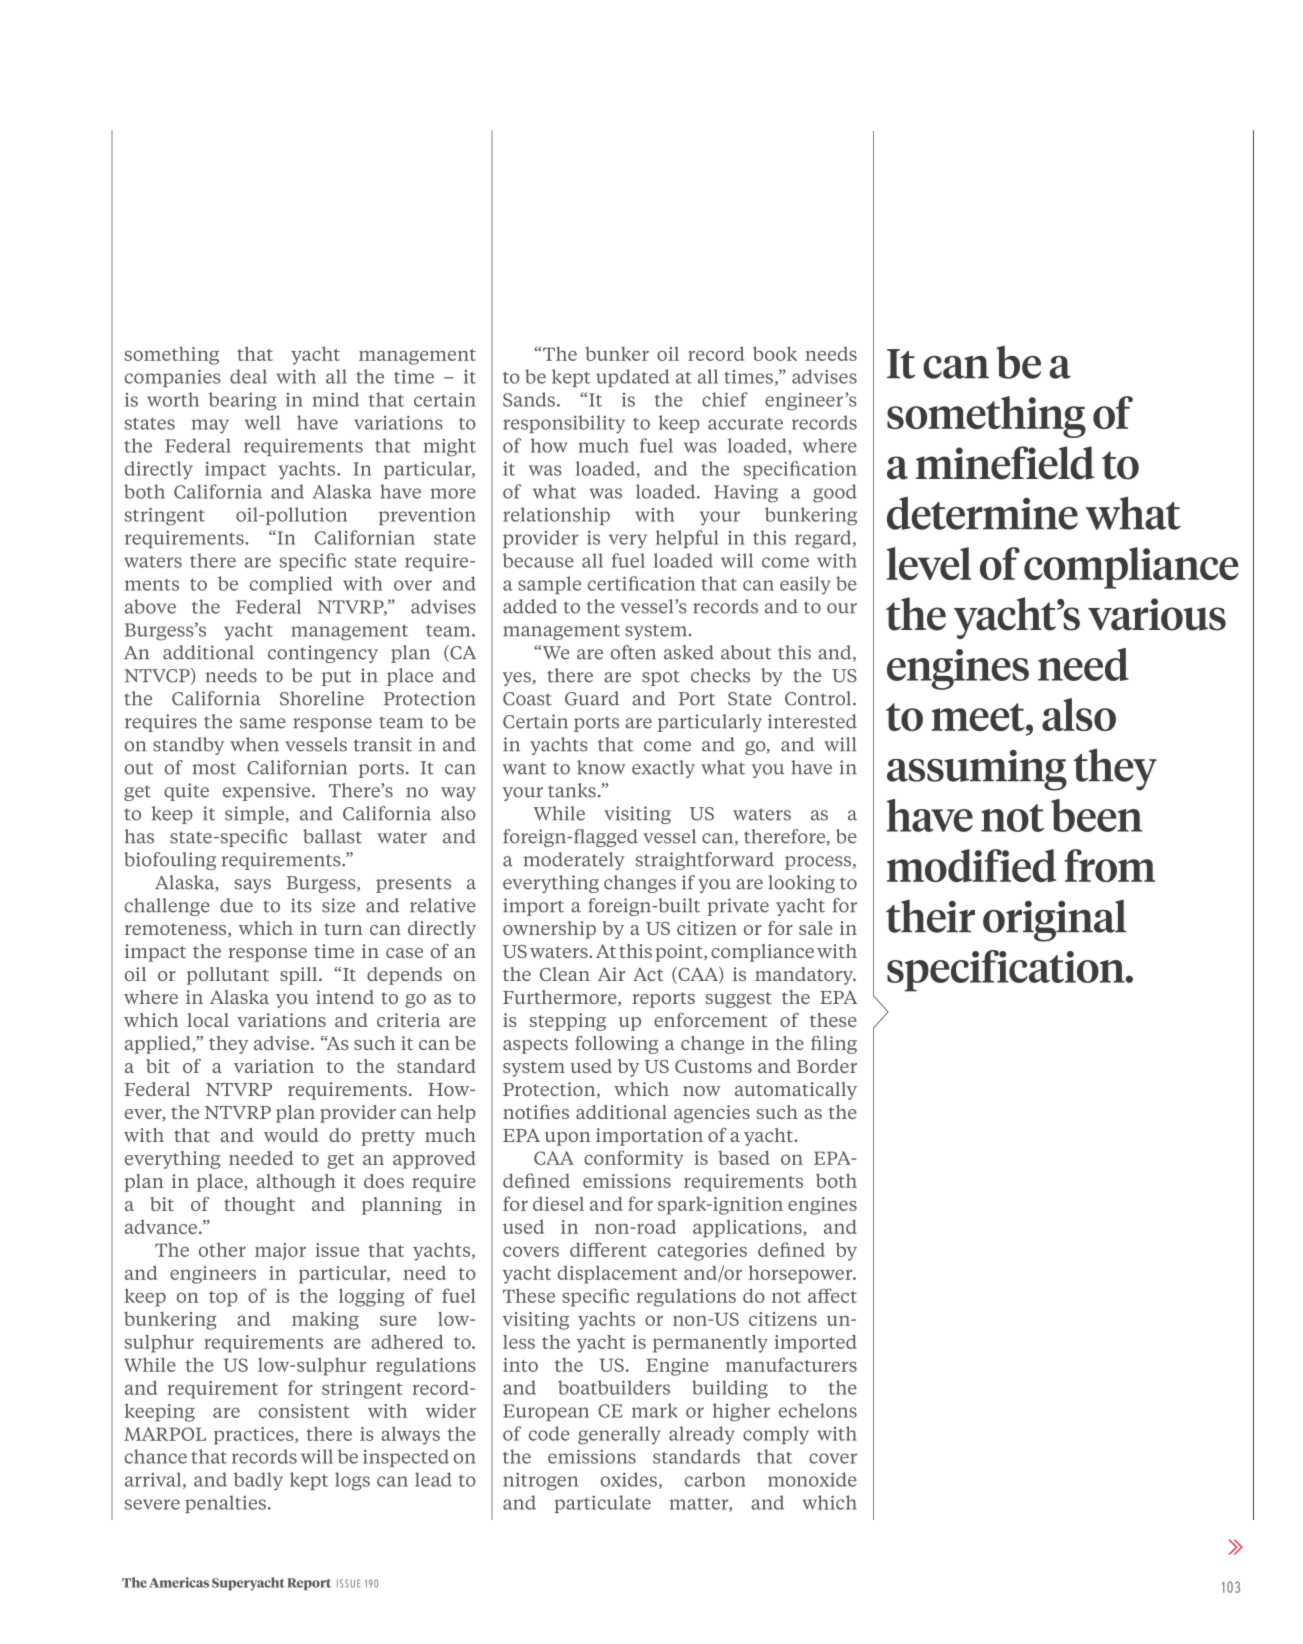  I want to click on particulate, so click(602, 1504).
